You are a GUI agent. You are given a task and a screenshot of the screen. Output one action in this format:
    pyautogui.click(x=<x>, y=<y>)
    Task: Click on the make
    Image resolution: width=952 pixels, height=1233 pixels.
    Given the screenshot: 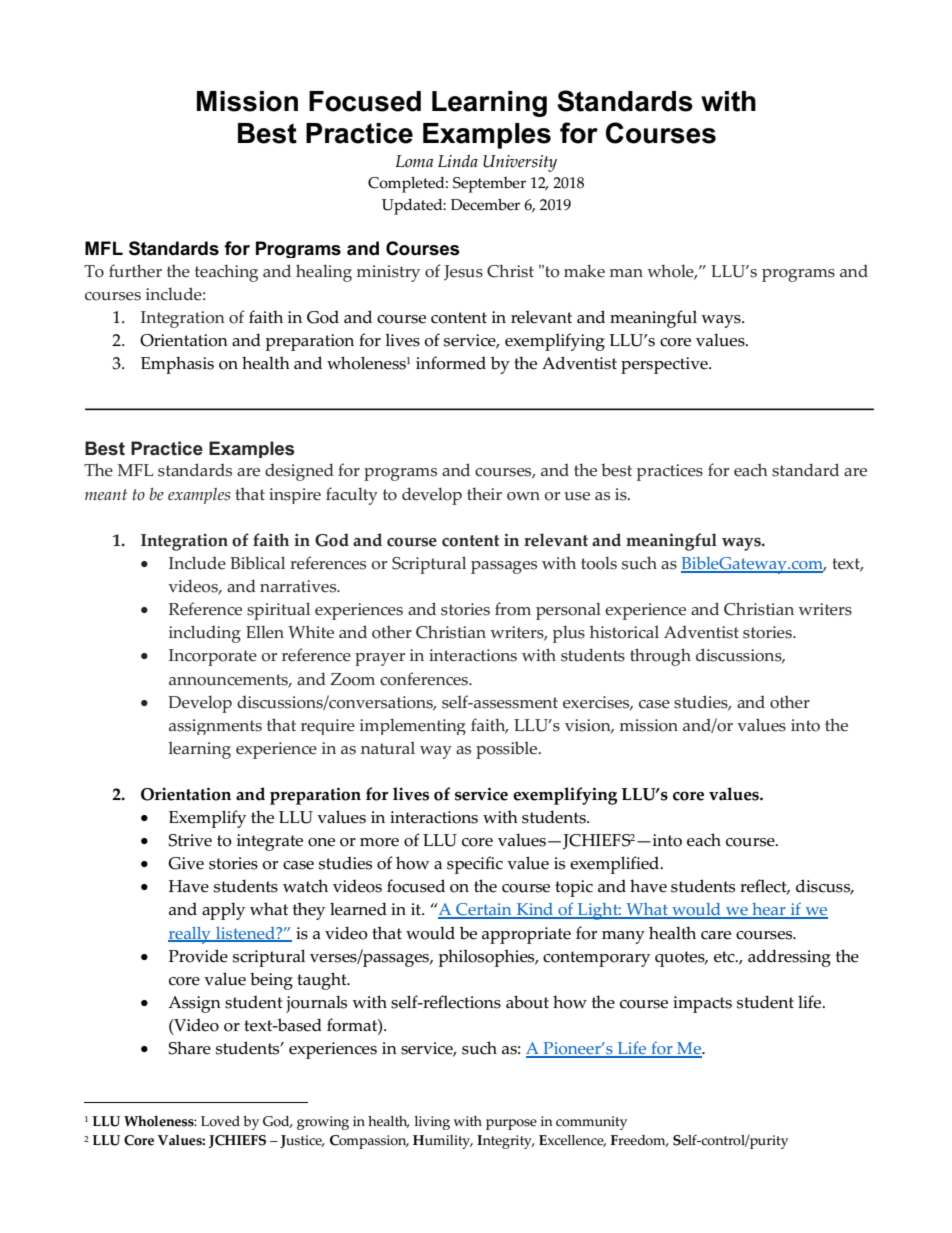 What is the action you would take?
    pyautogui.click(x=584, y=271)
